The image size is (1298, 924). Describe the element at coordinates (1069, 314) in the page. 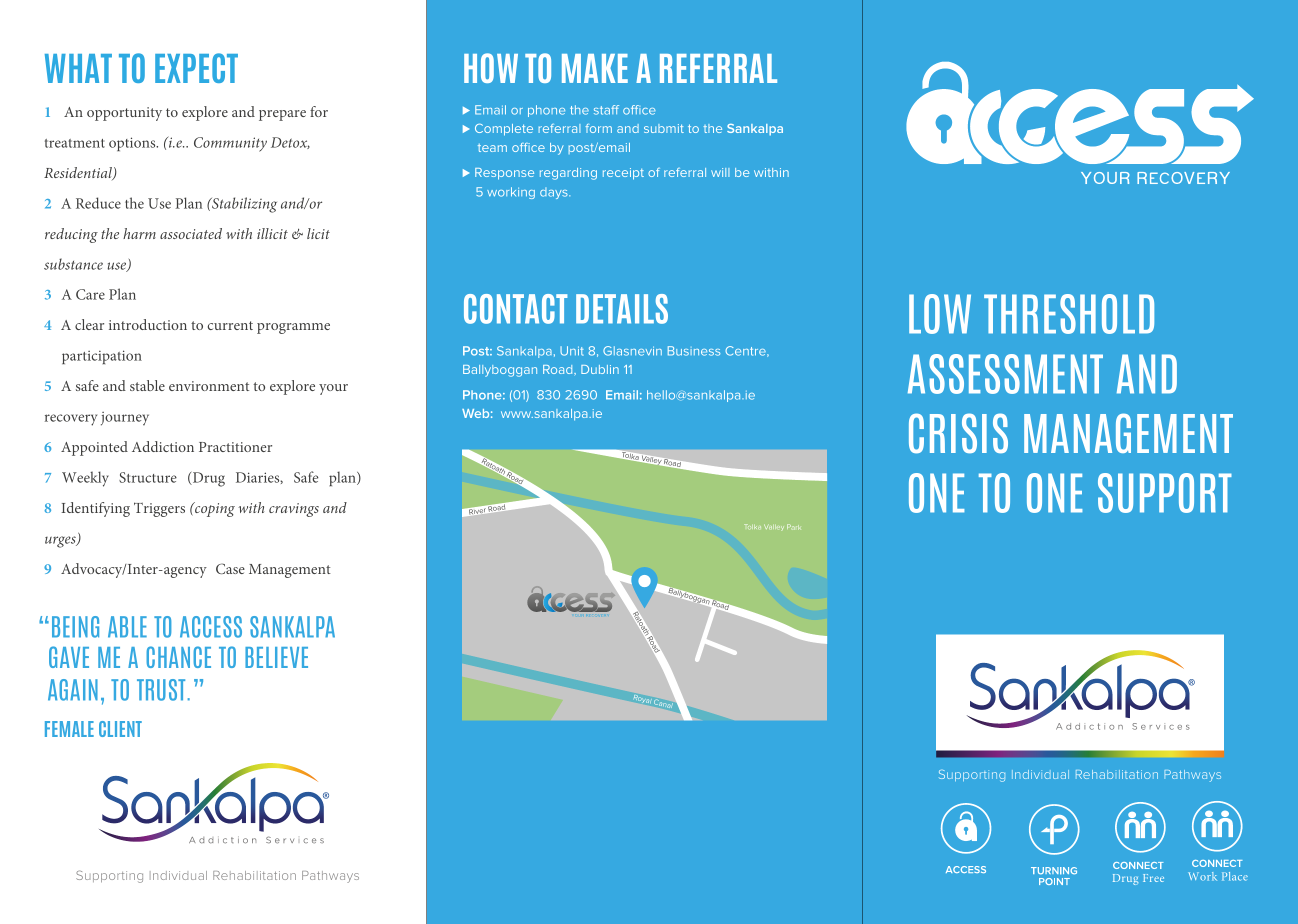

I see `THRESHOLD` at that location.
